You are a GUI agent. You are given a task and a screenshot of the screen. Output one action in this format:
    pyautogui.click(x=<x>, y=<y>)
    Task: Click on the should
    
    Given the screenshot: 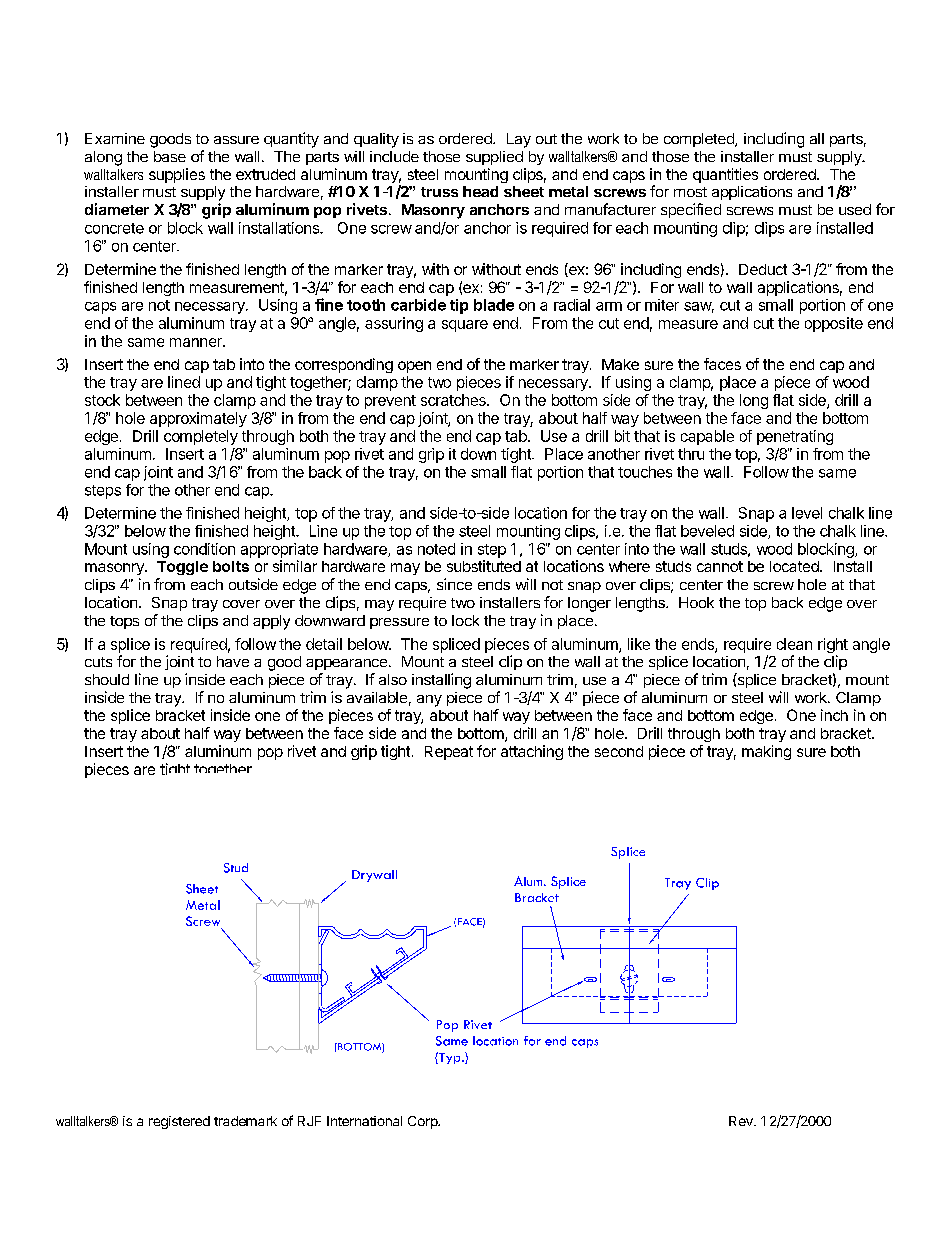 What is the action you would take?
    pyautogui.click(x=107, y=679)
